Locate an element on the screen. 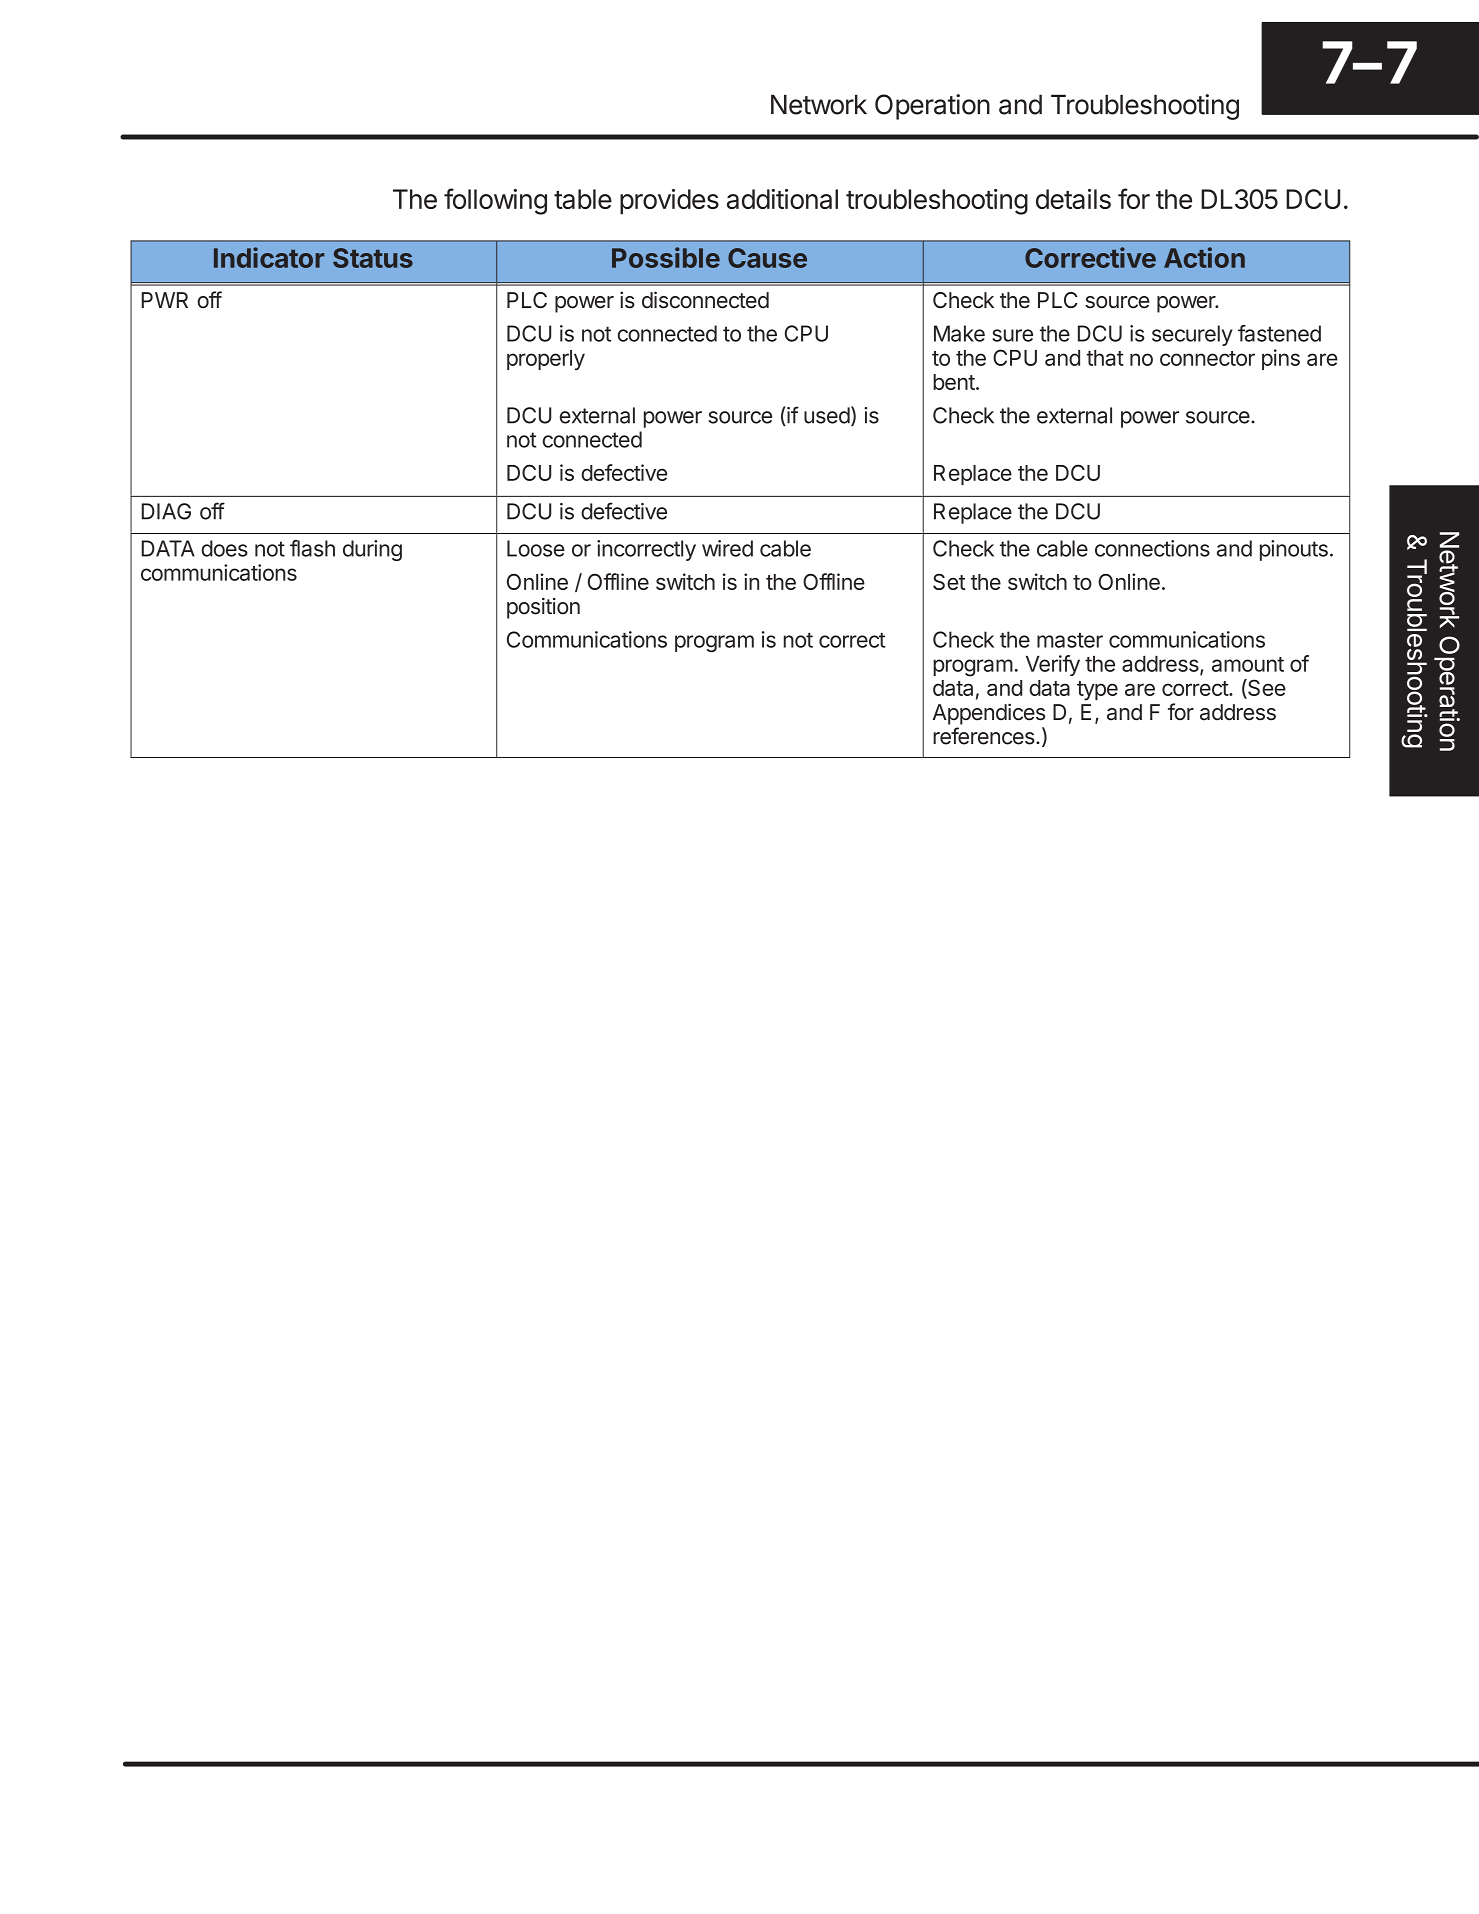 The image size is (1479, 1914). Set is located at coordinates (949, 582).
